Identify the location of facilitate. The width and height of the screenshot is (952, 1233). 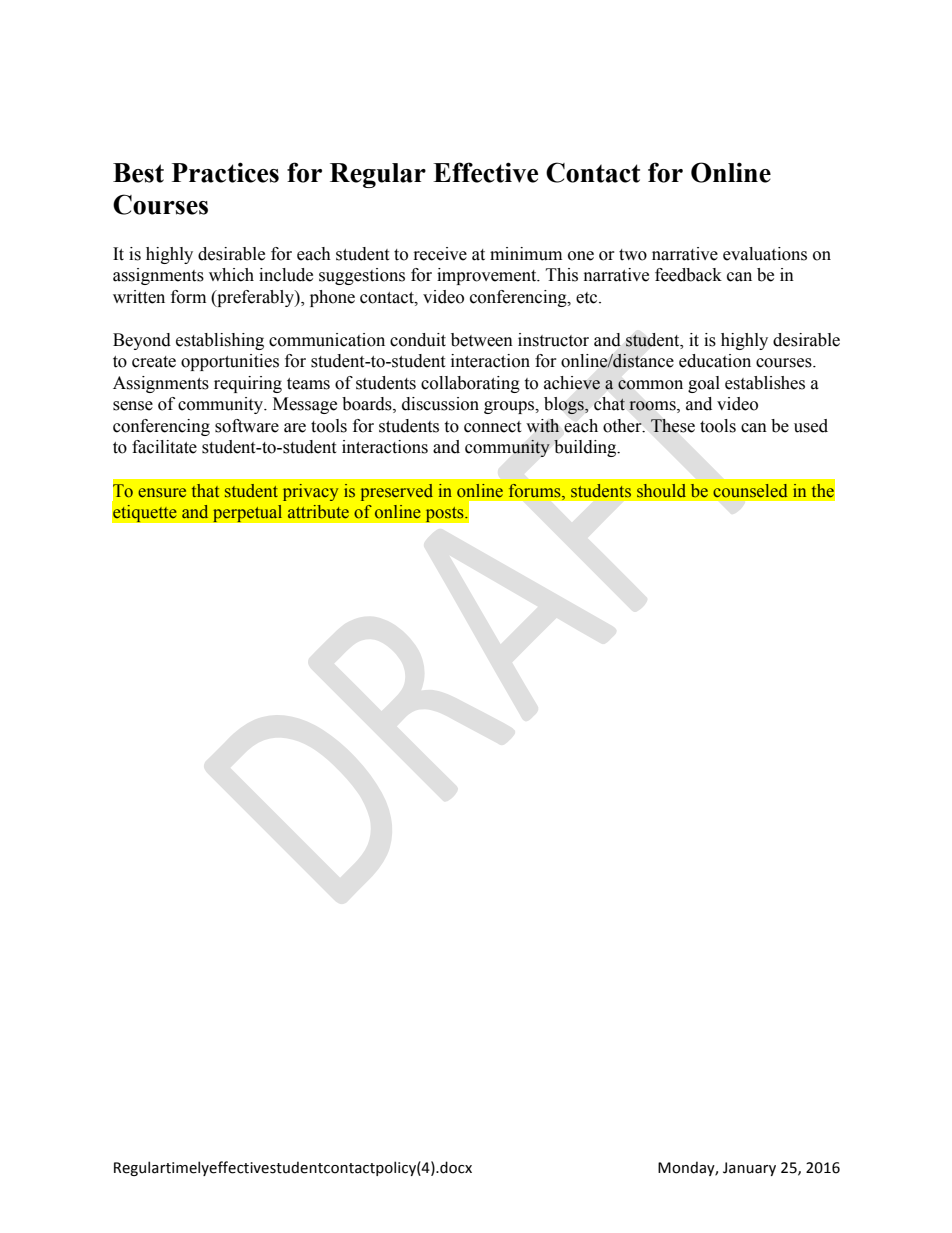
(164, 447).
